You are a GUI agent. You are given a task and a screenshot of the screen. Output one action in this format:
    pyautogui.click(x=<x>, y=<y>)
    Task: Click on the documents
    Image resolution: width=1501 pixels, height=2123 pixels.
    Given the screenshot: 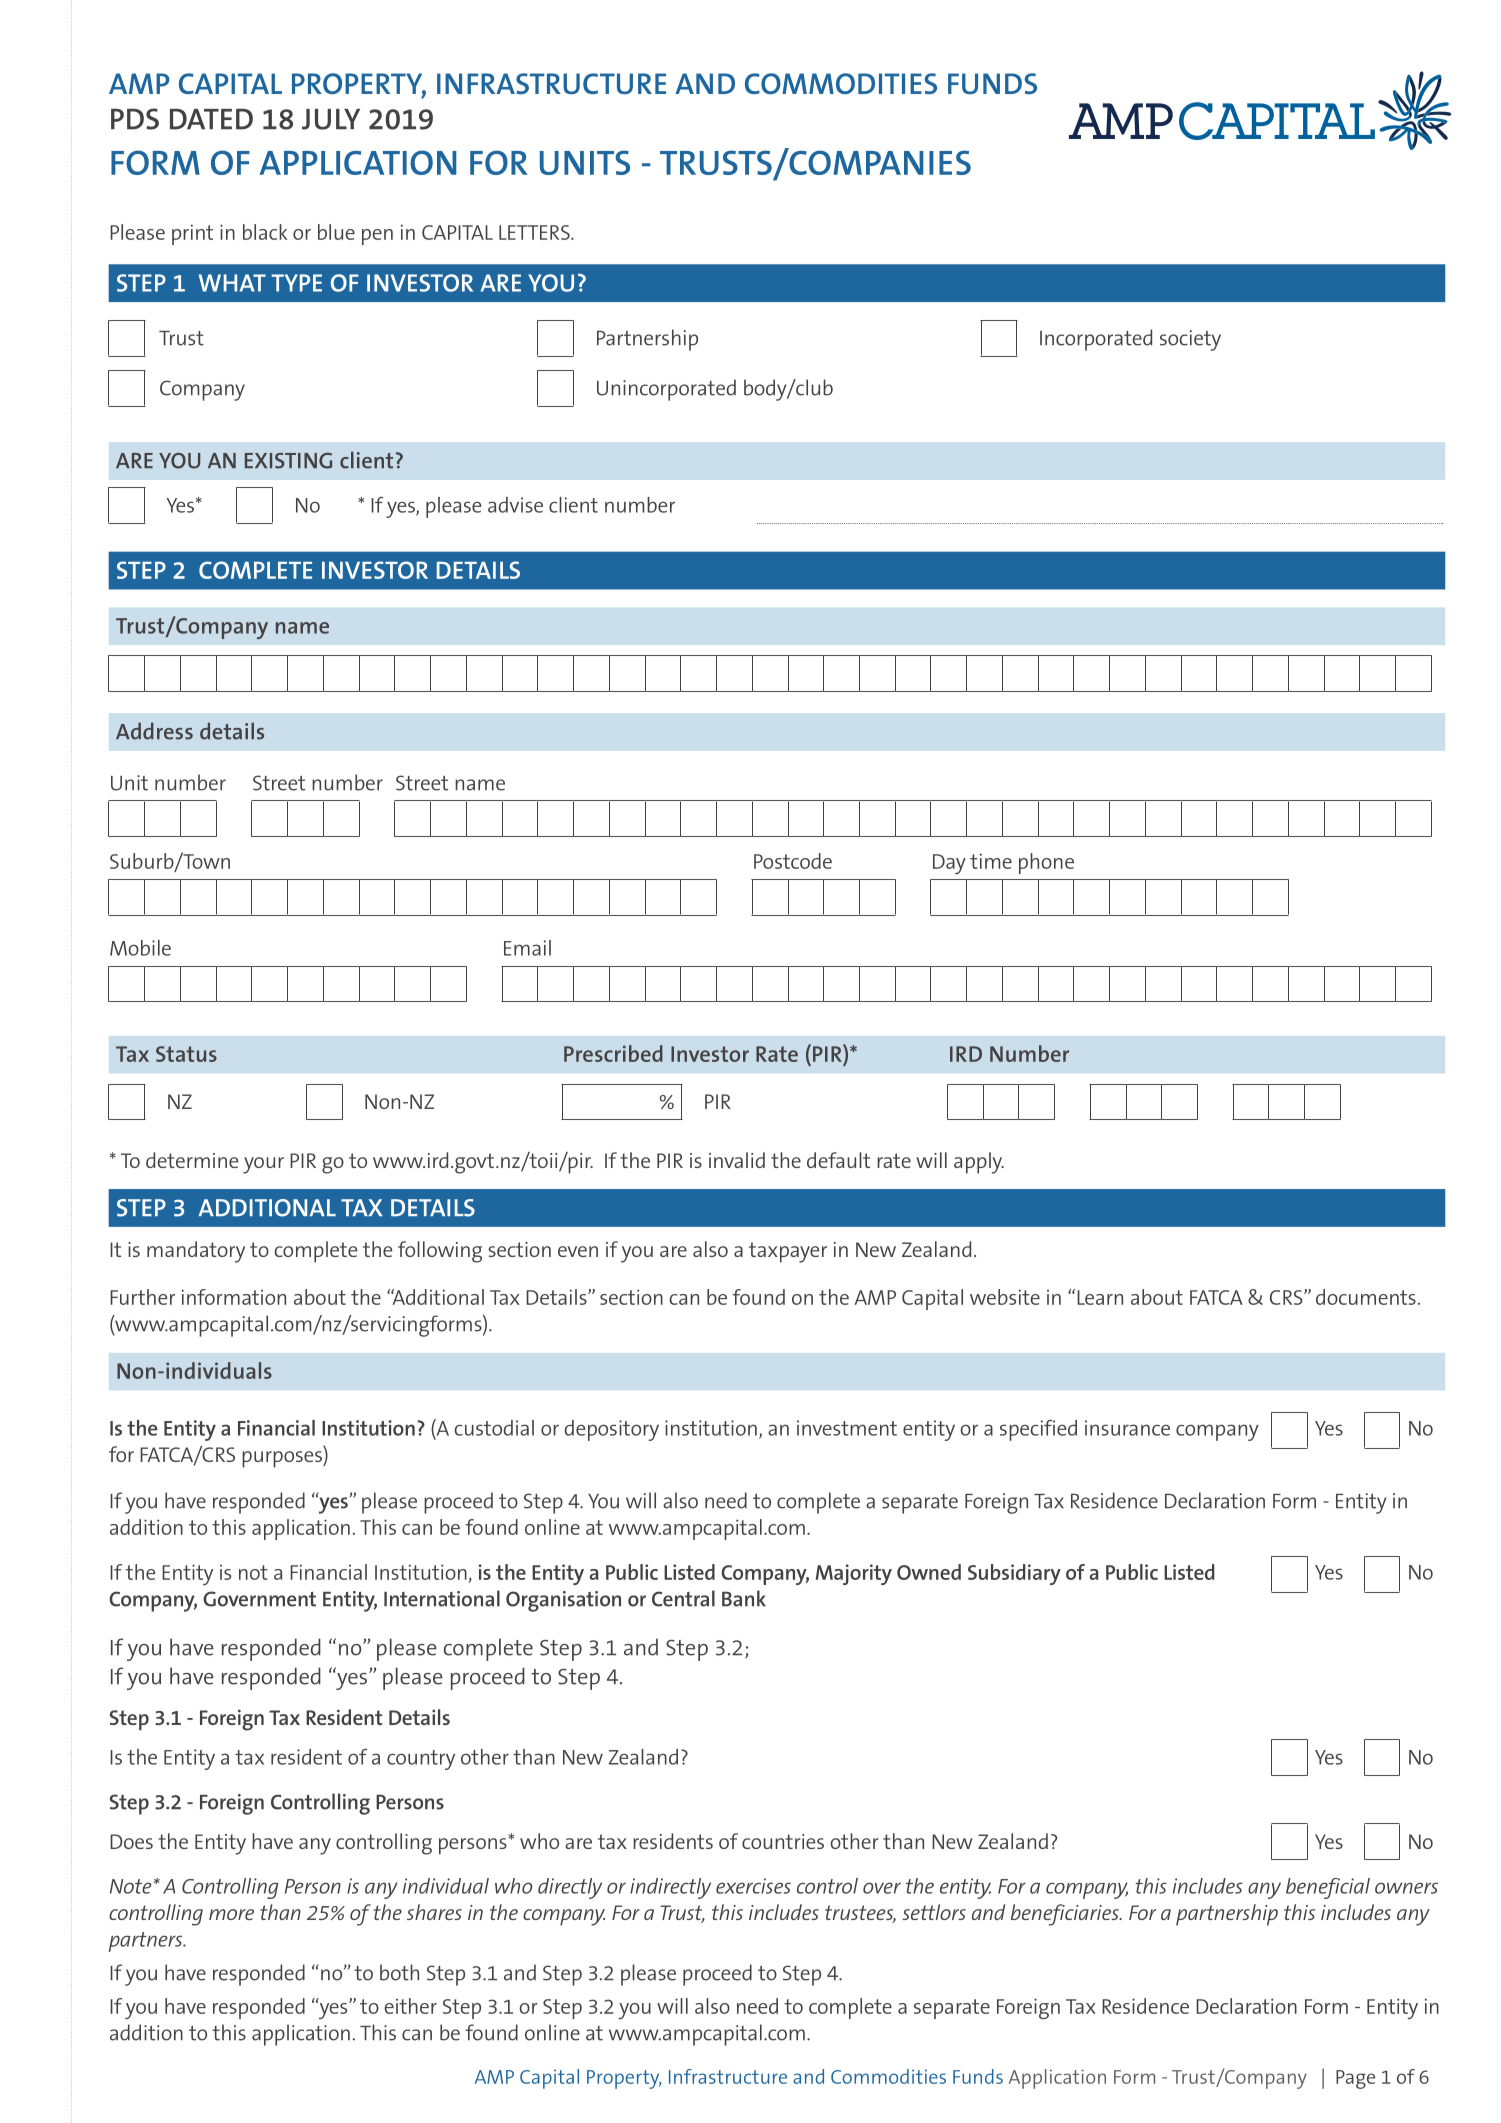 What is the action you would take?
    pyautogui.click(x=1366, y=1297)
